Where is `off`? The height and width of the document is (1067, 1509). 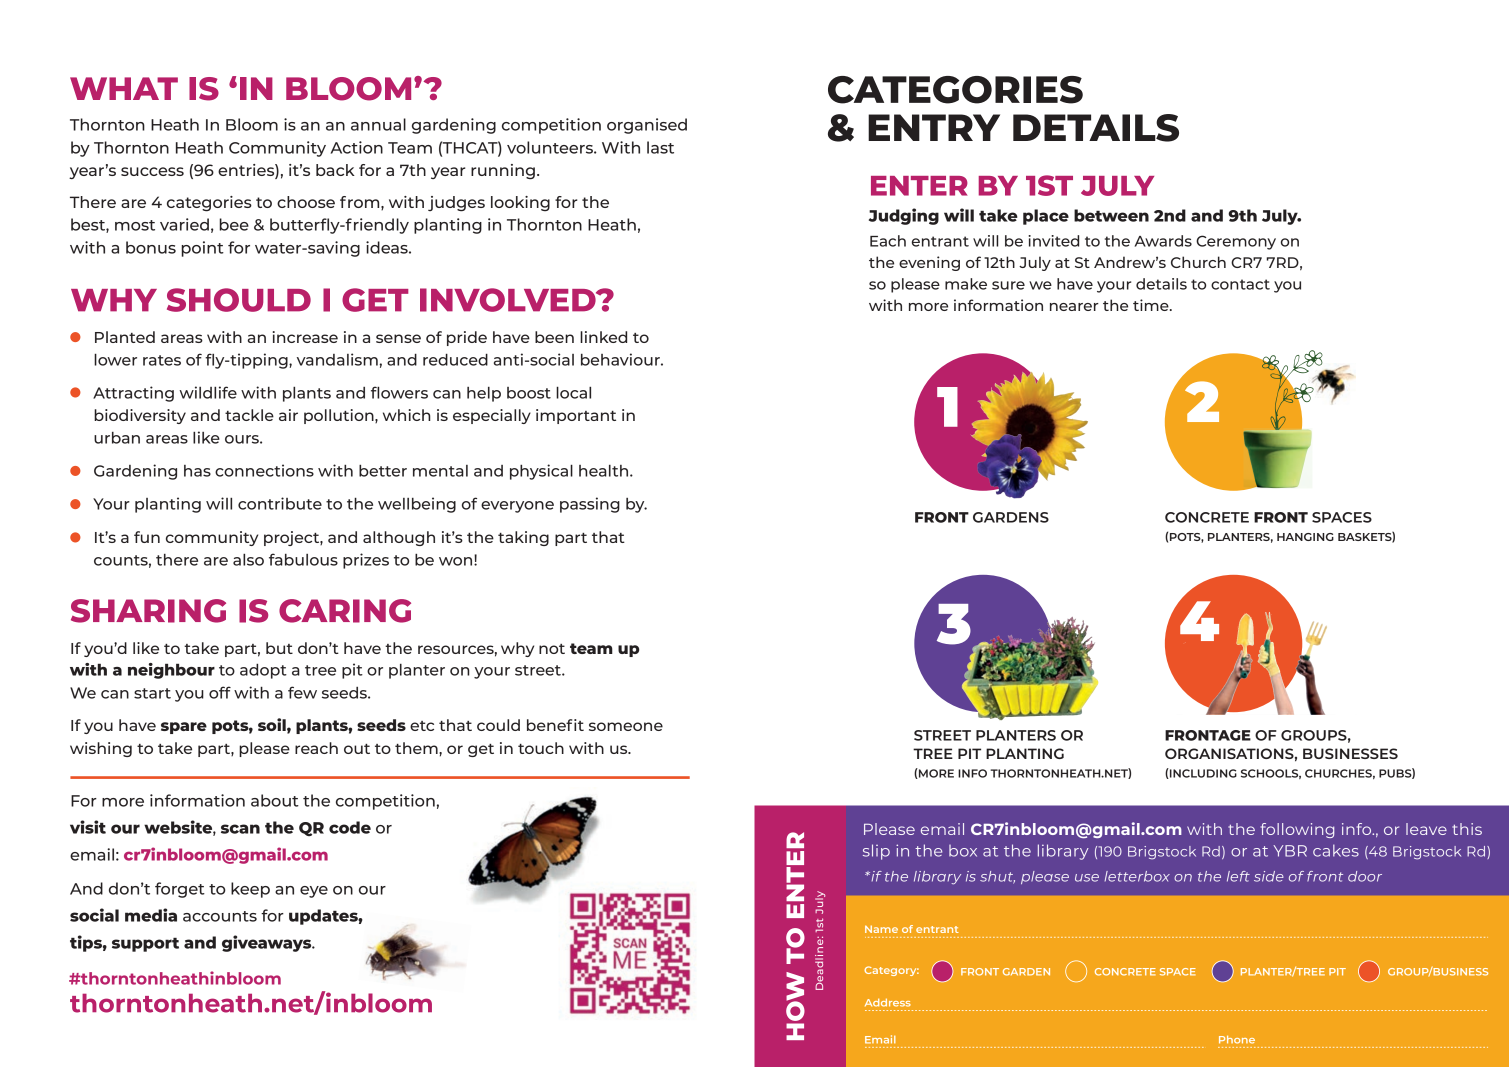
off is located at coordinates (220, 692).
